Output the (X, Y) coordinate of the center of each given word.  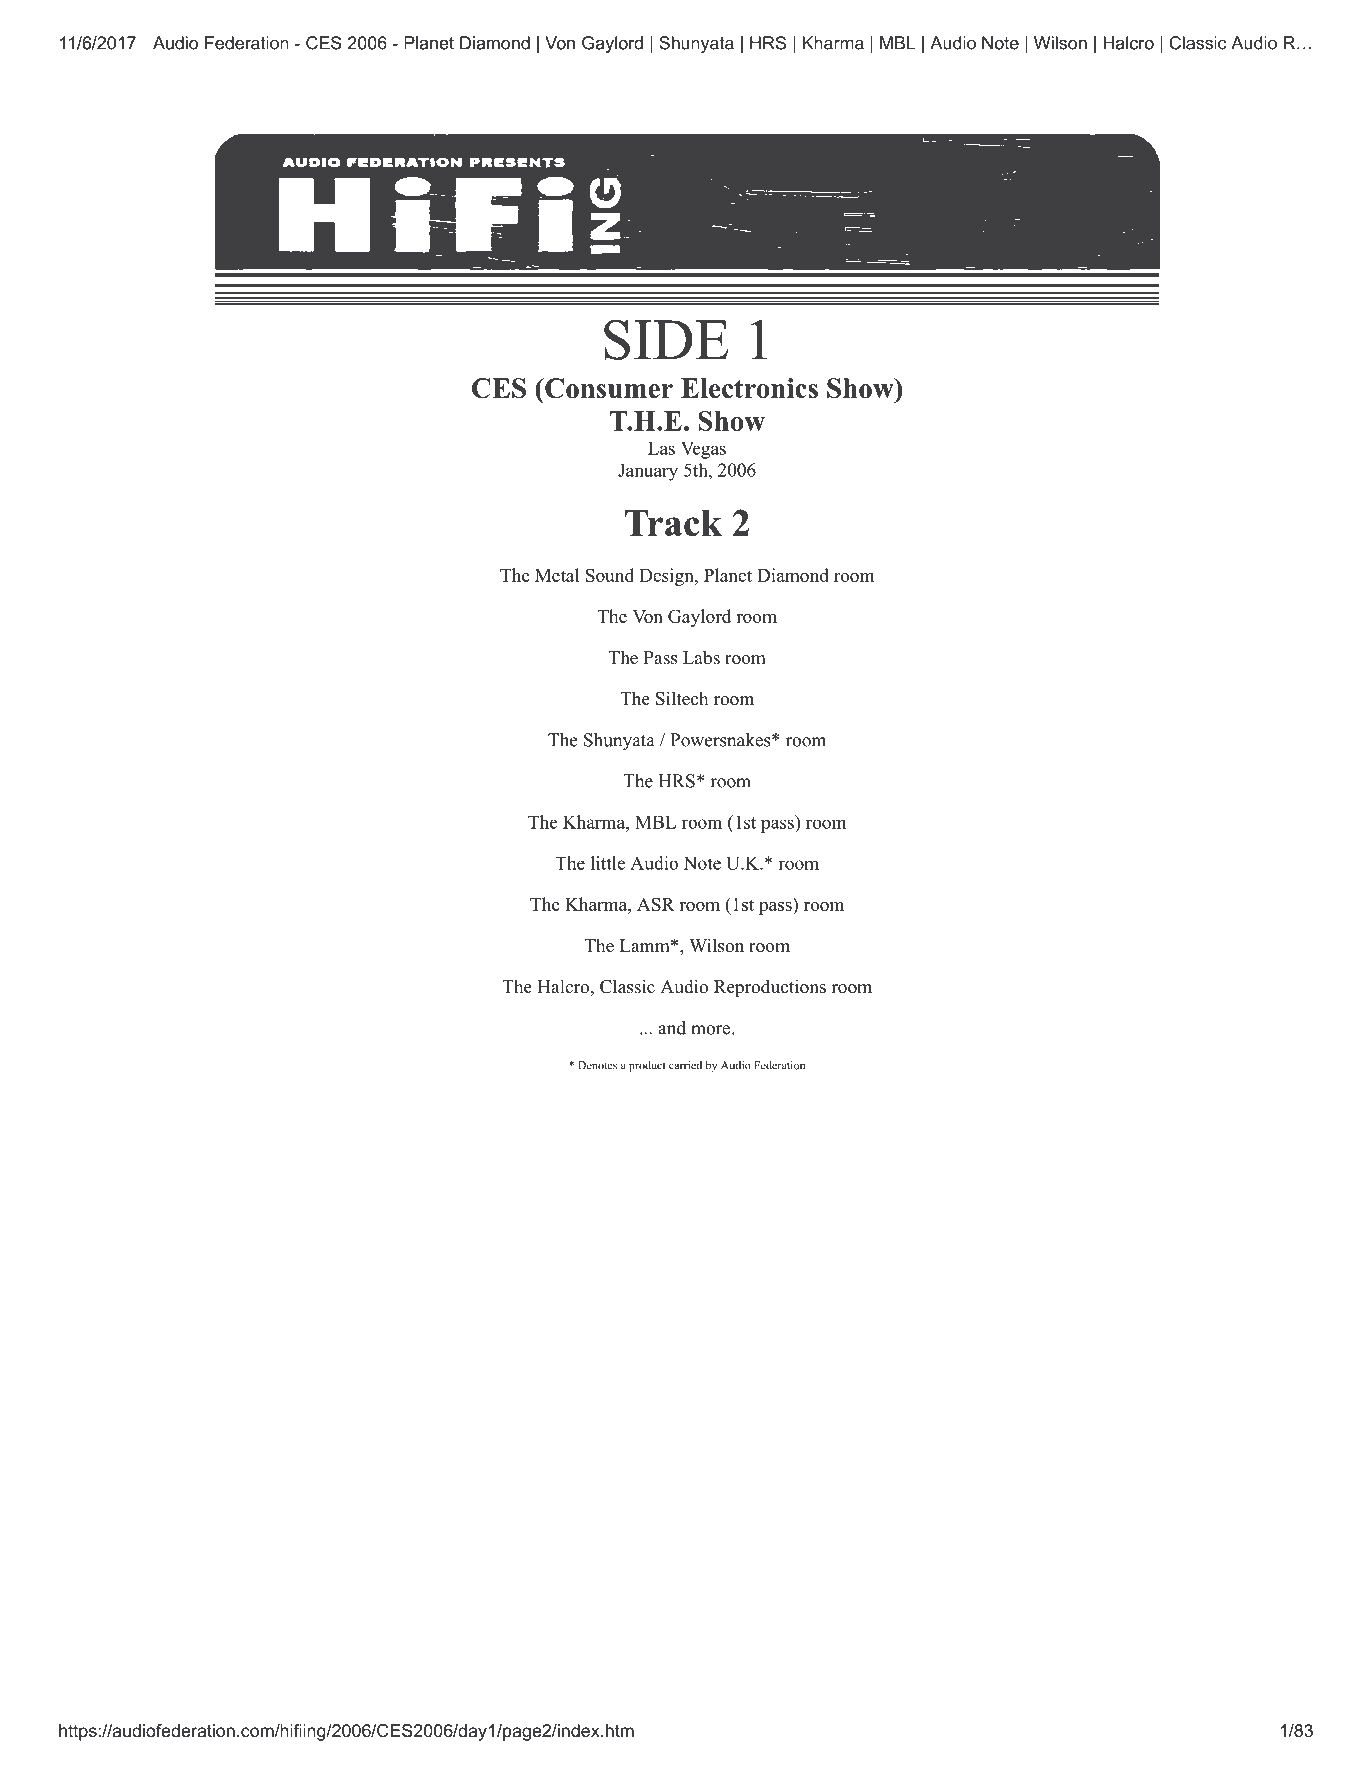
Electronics (749, 388)
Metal (557, 575)
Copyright (565, 1161)
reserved (806, 1159)
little (608, 863)
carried (685, 1065)
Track (673, 523)
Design (667, 577)
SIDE (666, 339)
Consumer (608, 388)
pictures (572, 1175)
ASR (656, 904)
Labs (701, 657)
